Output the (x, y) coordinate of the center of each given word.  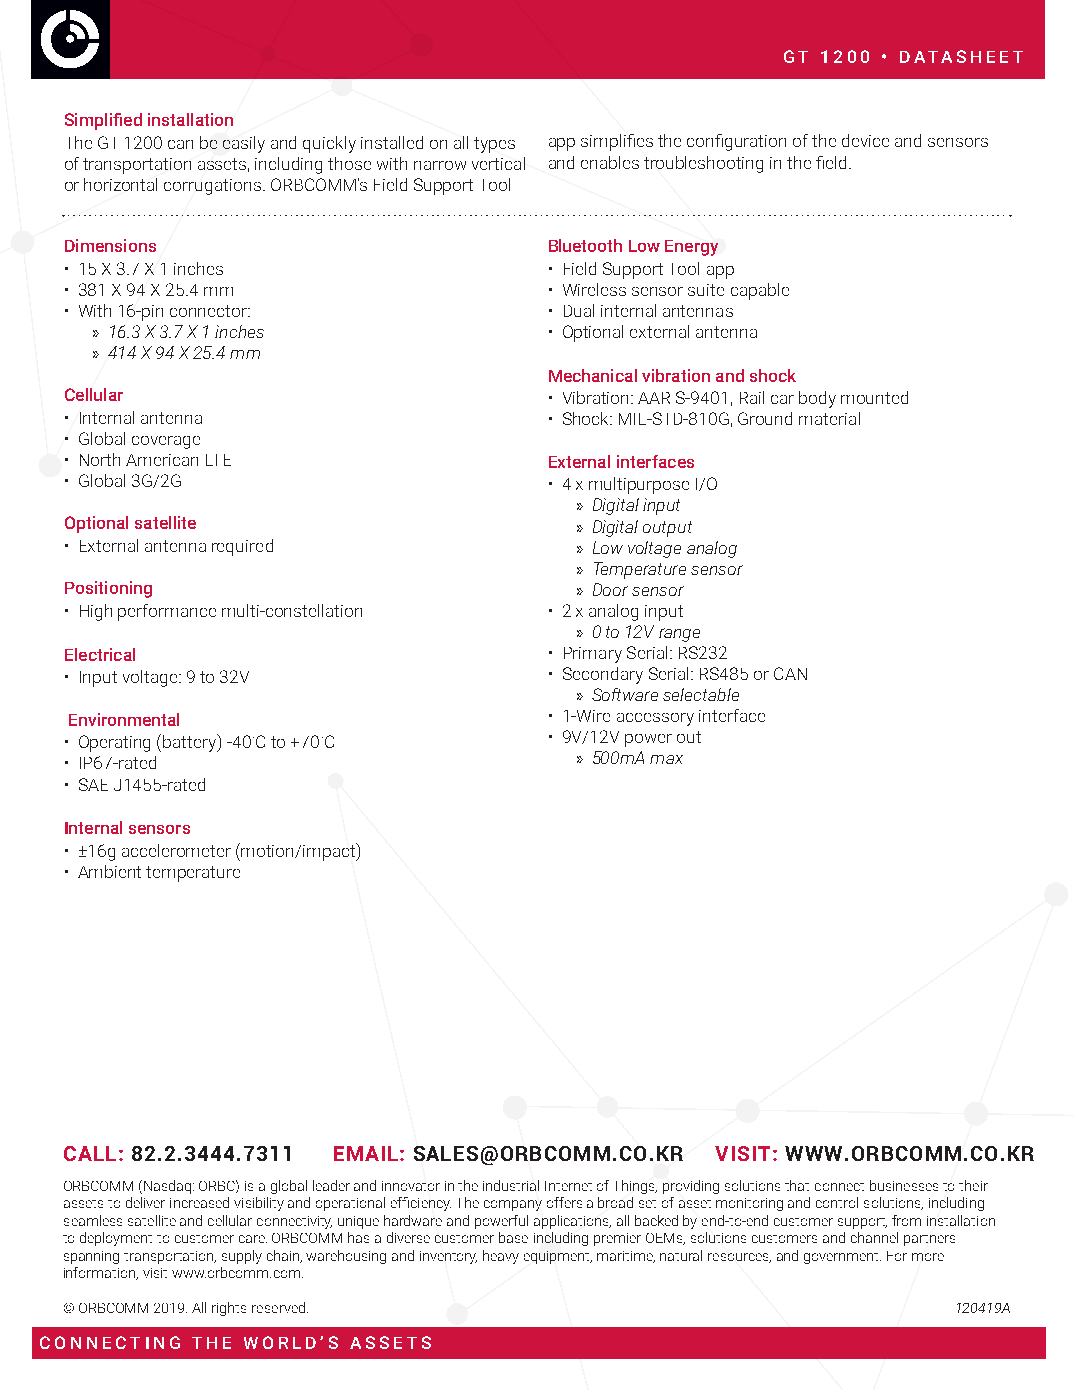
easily (244, 144)
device (865, 140)
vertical (498, 163)
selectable (701, 694)
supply (242, 1257)
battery (191, 743)
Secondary (603, 675)
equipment (558, 1257)
